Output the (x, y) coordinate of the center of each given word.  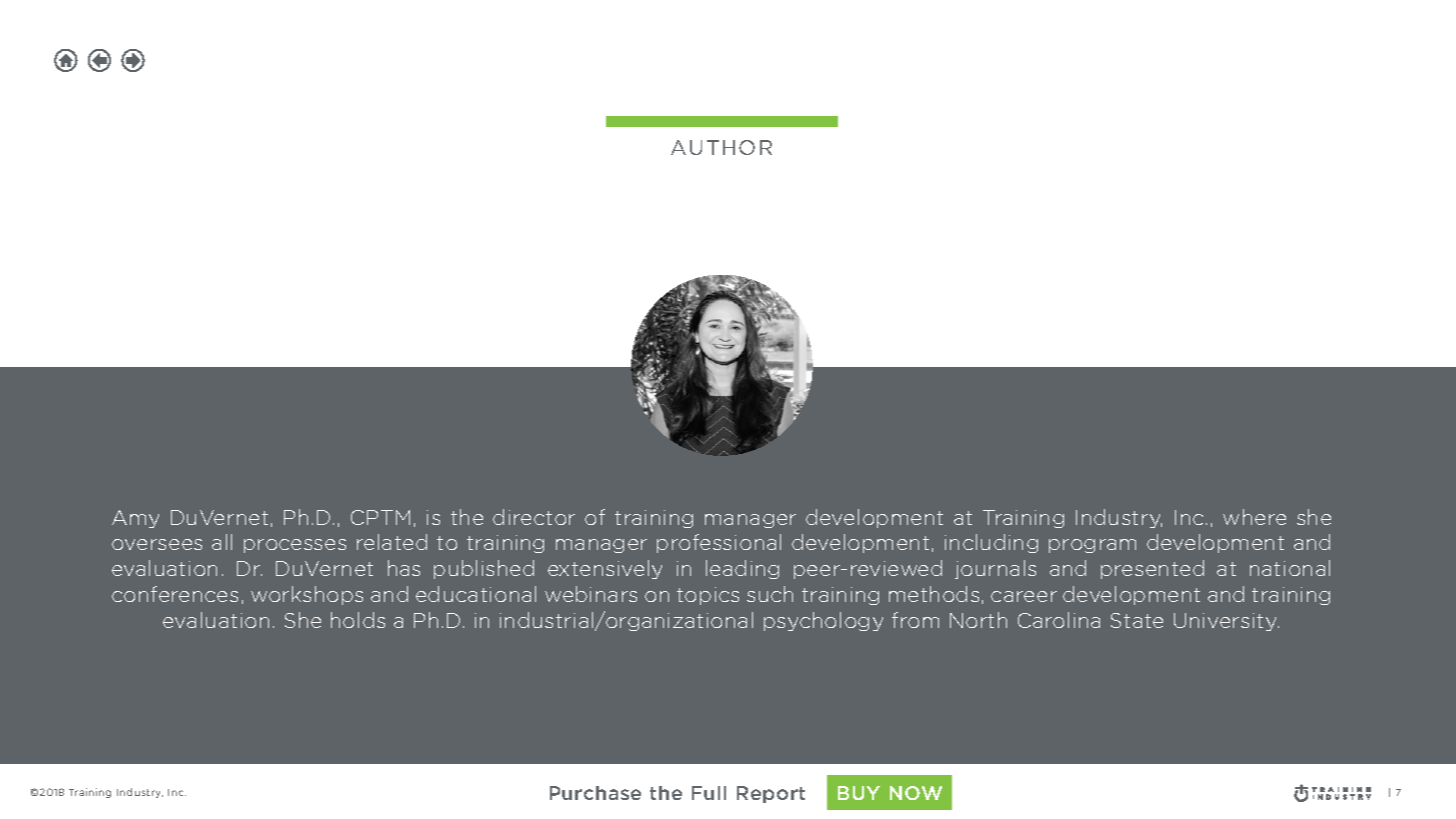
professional (719, 543)
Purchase (595, 793)
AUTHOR (721, 147)
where (1254, 517)
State (1137, 620)
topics (708, 596)
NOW (916, 793)
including (991, 543)
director (534, 517)
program (1092, 546)
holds (358, 620)
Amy (135, 519)
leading (742, 569)
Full (709, 793)
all (222, 542)
